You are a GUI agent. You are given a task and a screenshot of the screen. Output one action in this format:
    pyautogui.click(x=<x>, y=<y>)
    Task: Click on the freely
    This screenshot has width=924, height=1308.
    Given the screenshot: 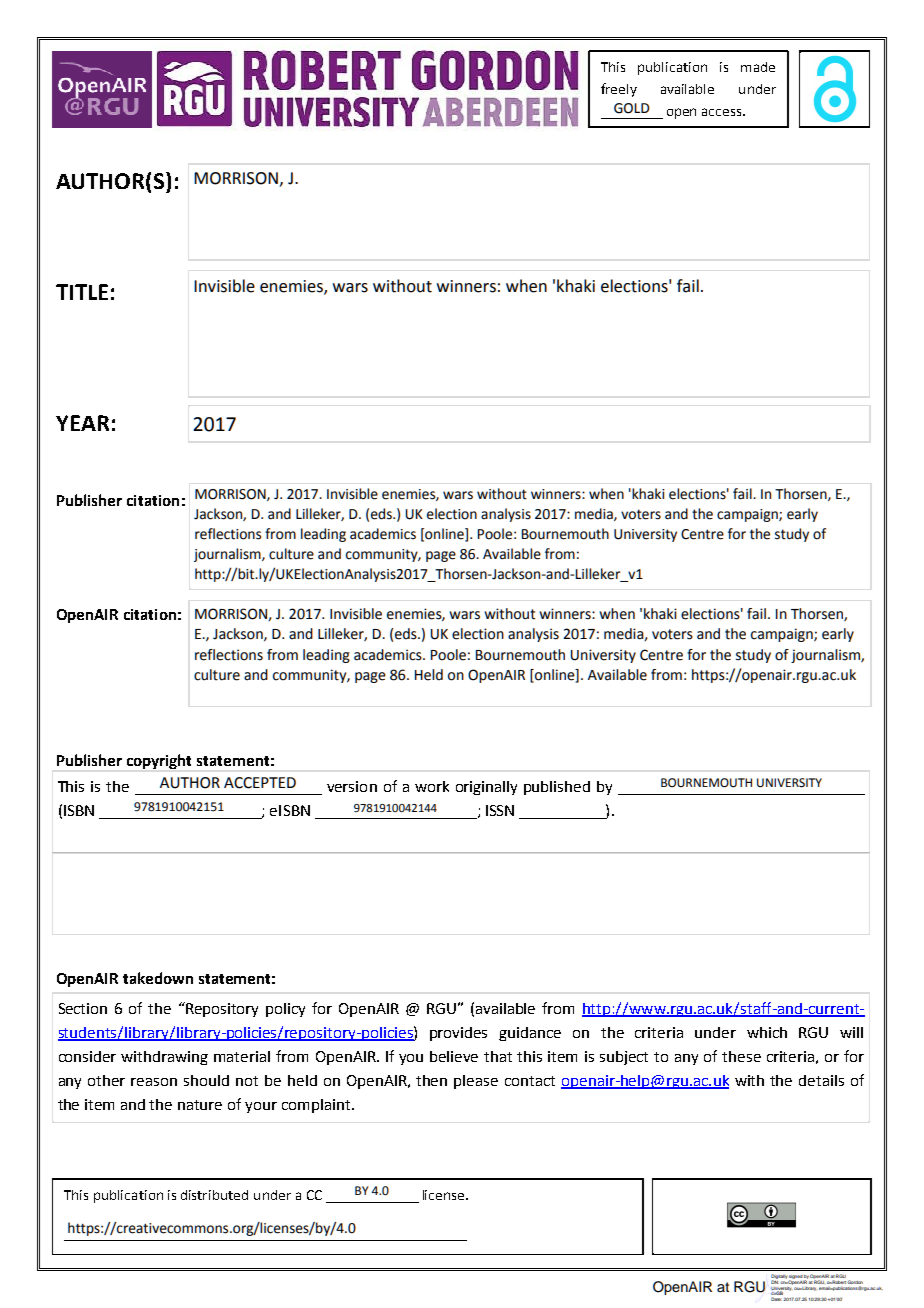 What is the action you would take?
    pyautogui.click(x=619, y=90)
